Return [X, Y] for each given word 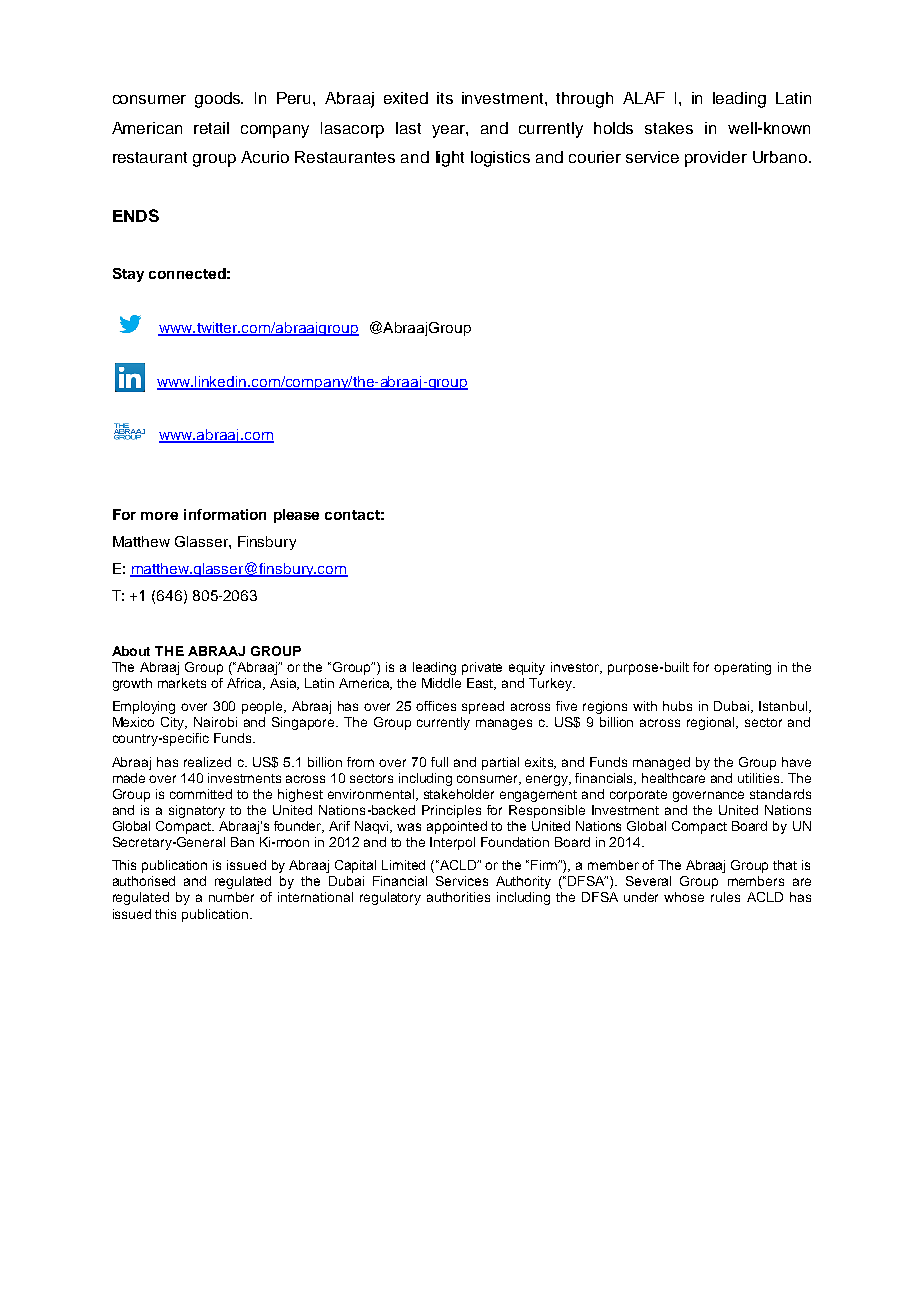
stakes [669, 128]
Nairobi [215, 722]
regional [712, 723]
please [296, 516]
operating [742, 668]
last [408, 128]
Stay [128, 275]
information [225, 514]
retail [211, 128]
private [482, 668]
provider [716, 159]
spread [483, 707]
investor [576, 668]
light [450, 159]
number [231, 897]
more [159, 516]
